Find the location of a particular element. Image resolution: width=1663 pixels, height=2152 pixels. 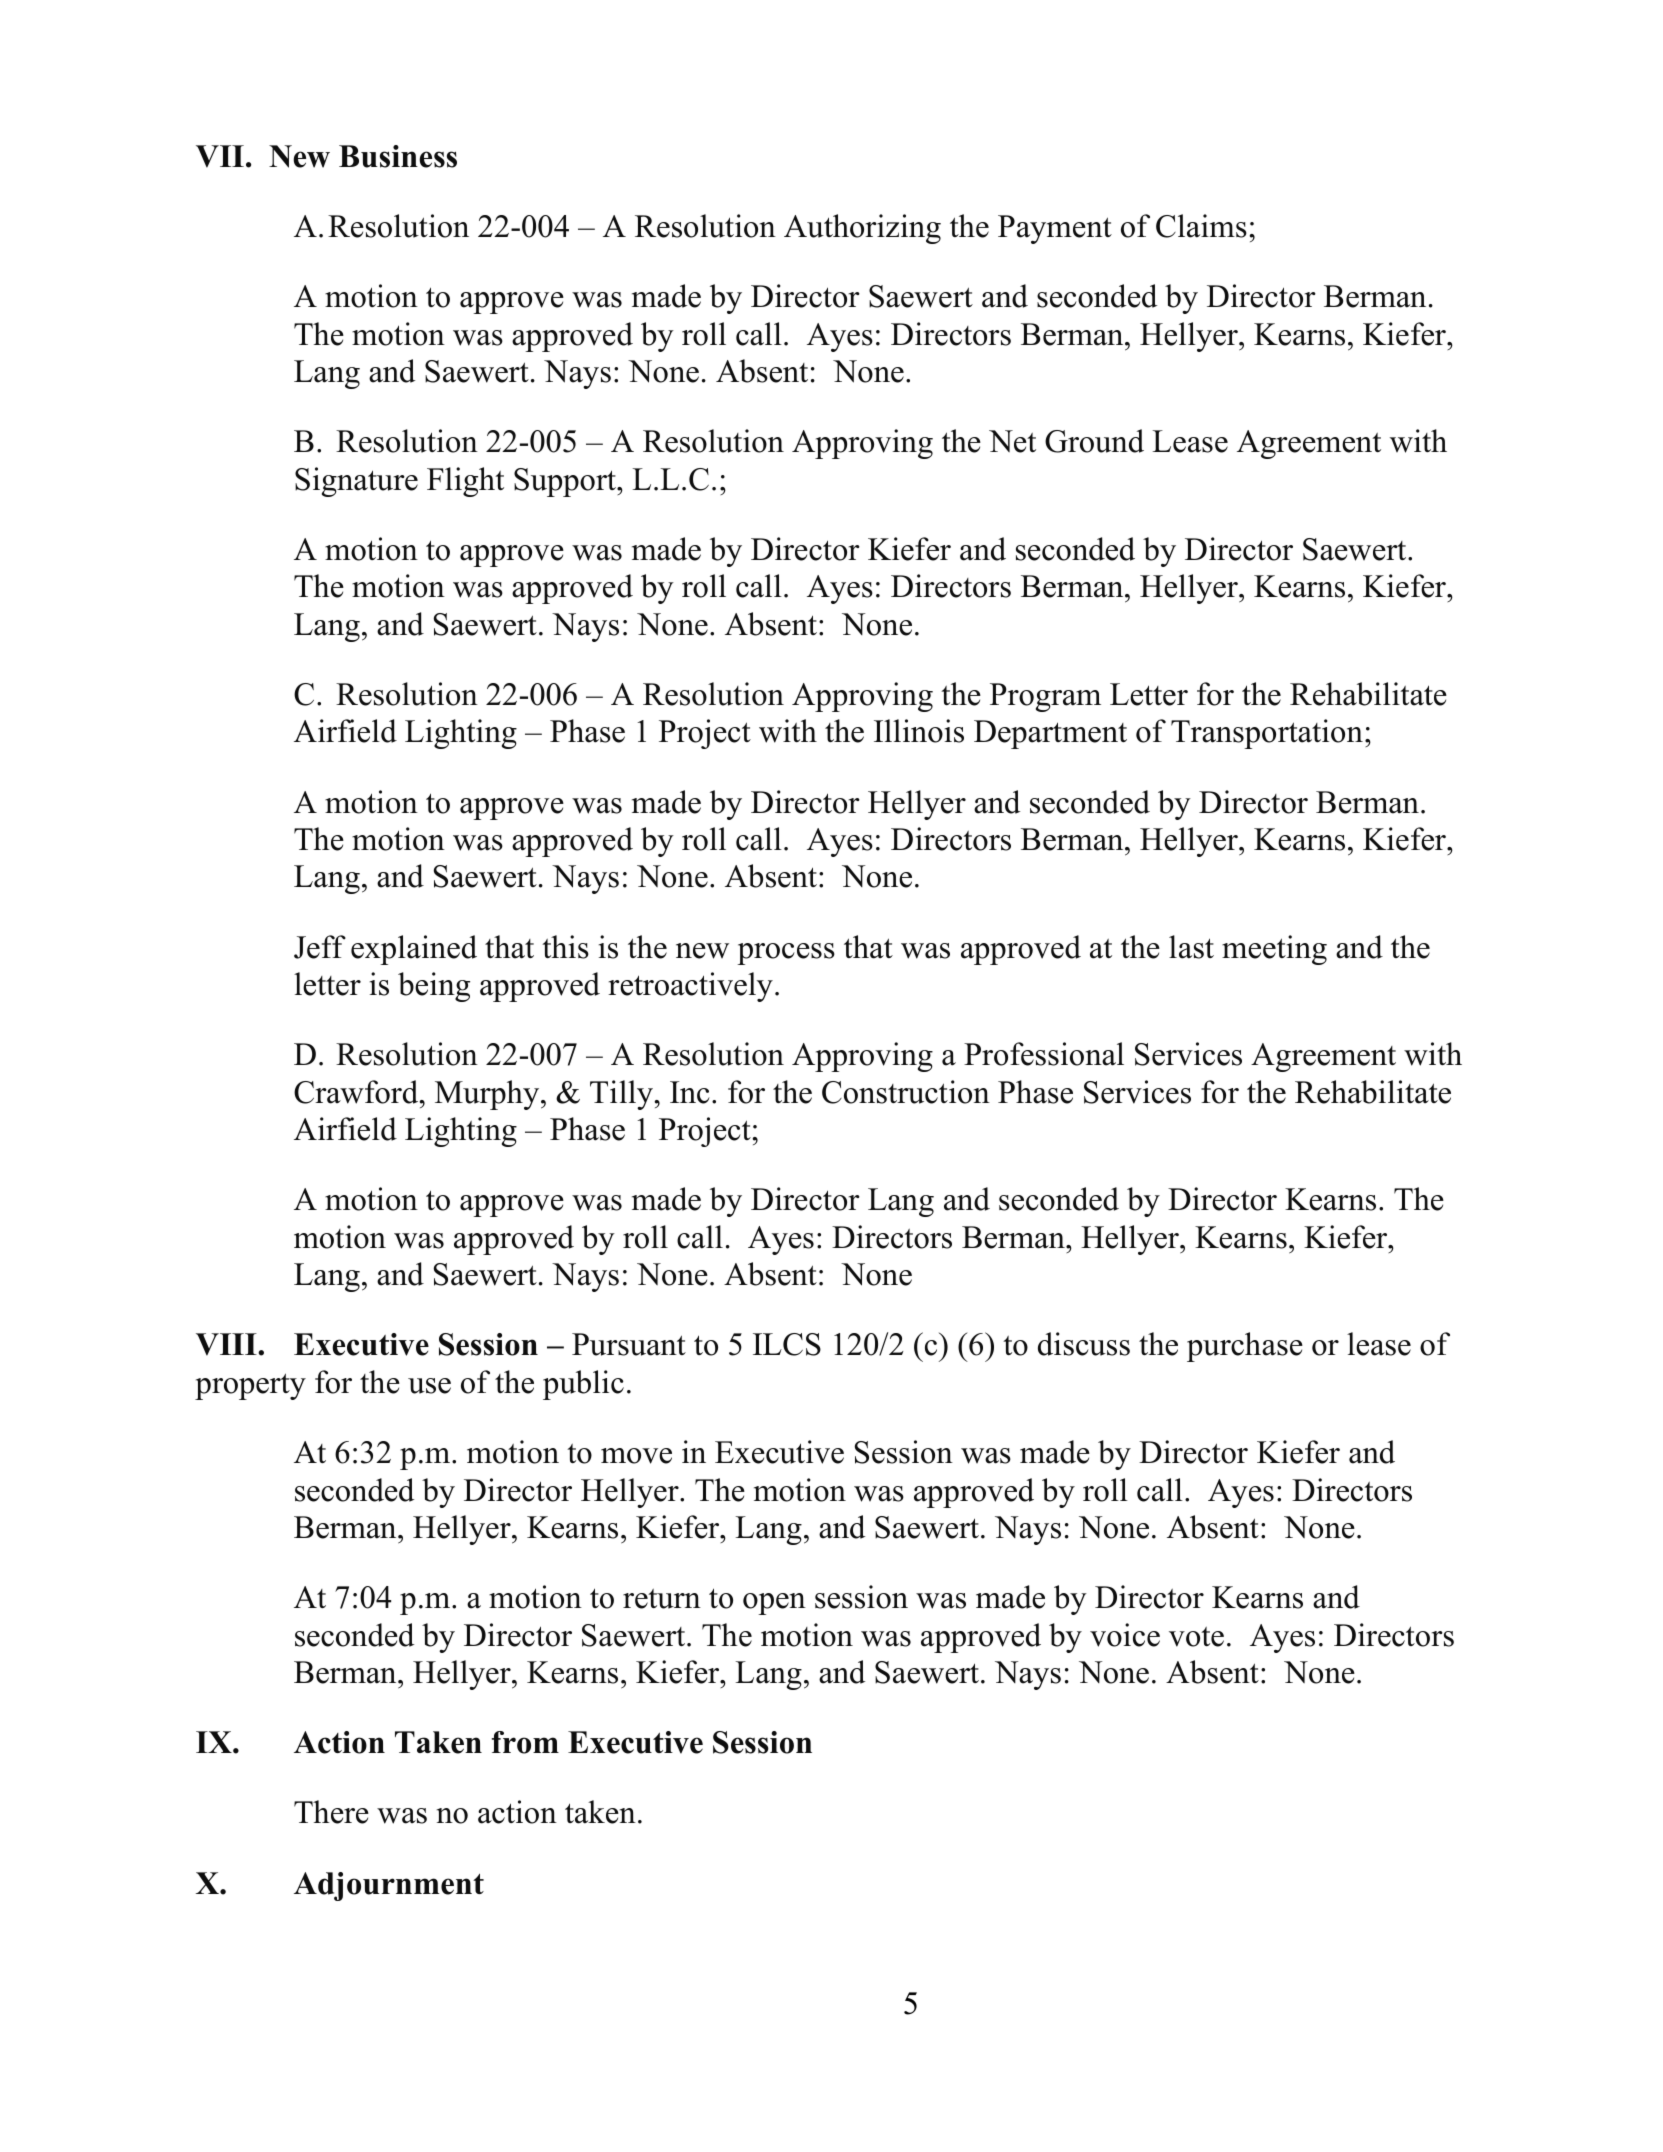

ILCS is located at coordinates (787, 1344).
